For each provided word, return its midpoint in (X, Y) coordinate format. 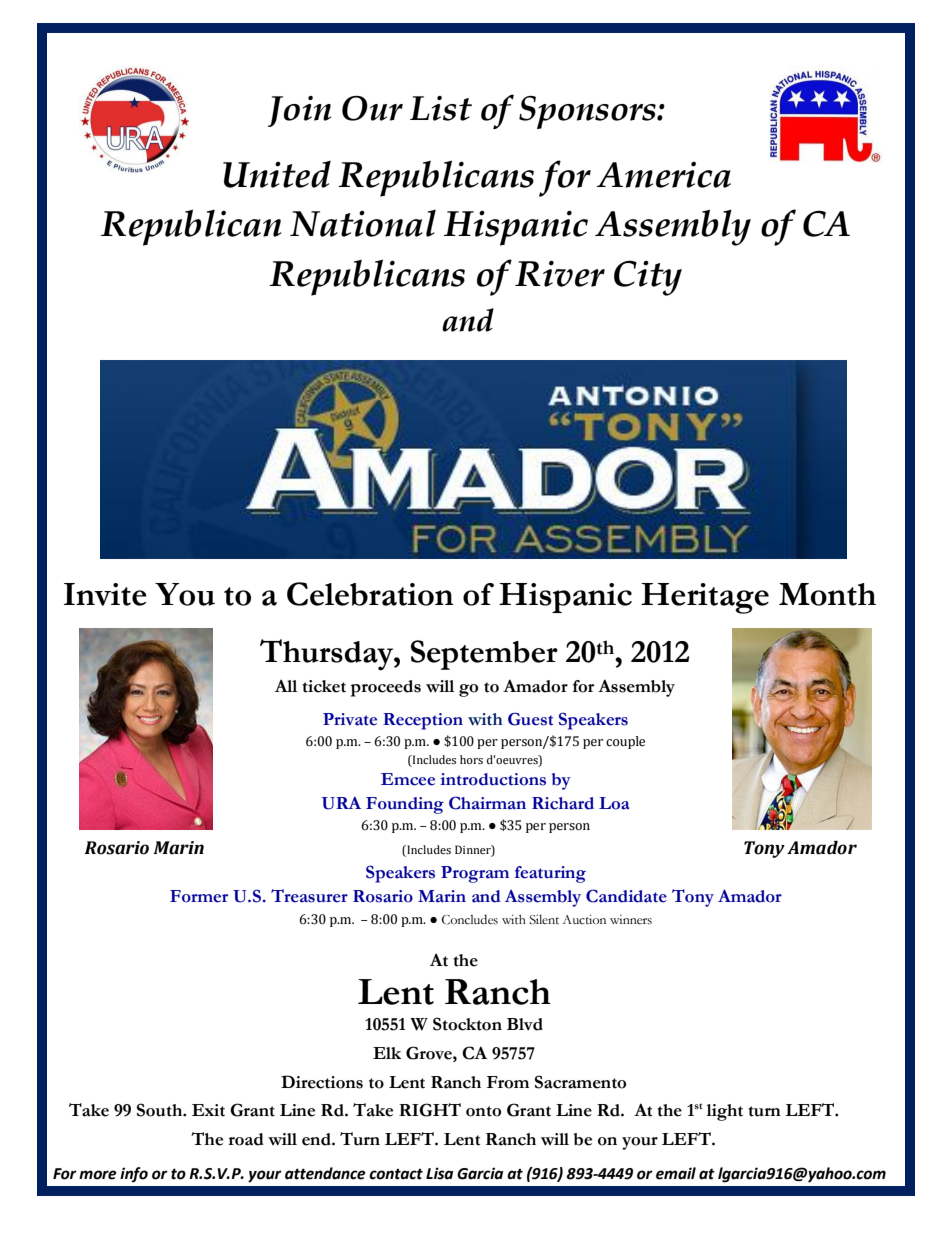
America (664, 175)
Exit (208, 1110)
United (277, 174)
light (725, 1112)
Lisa (439, 1173)
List (441, 108)
